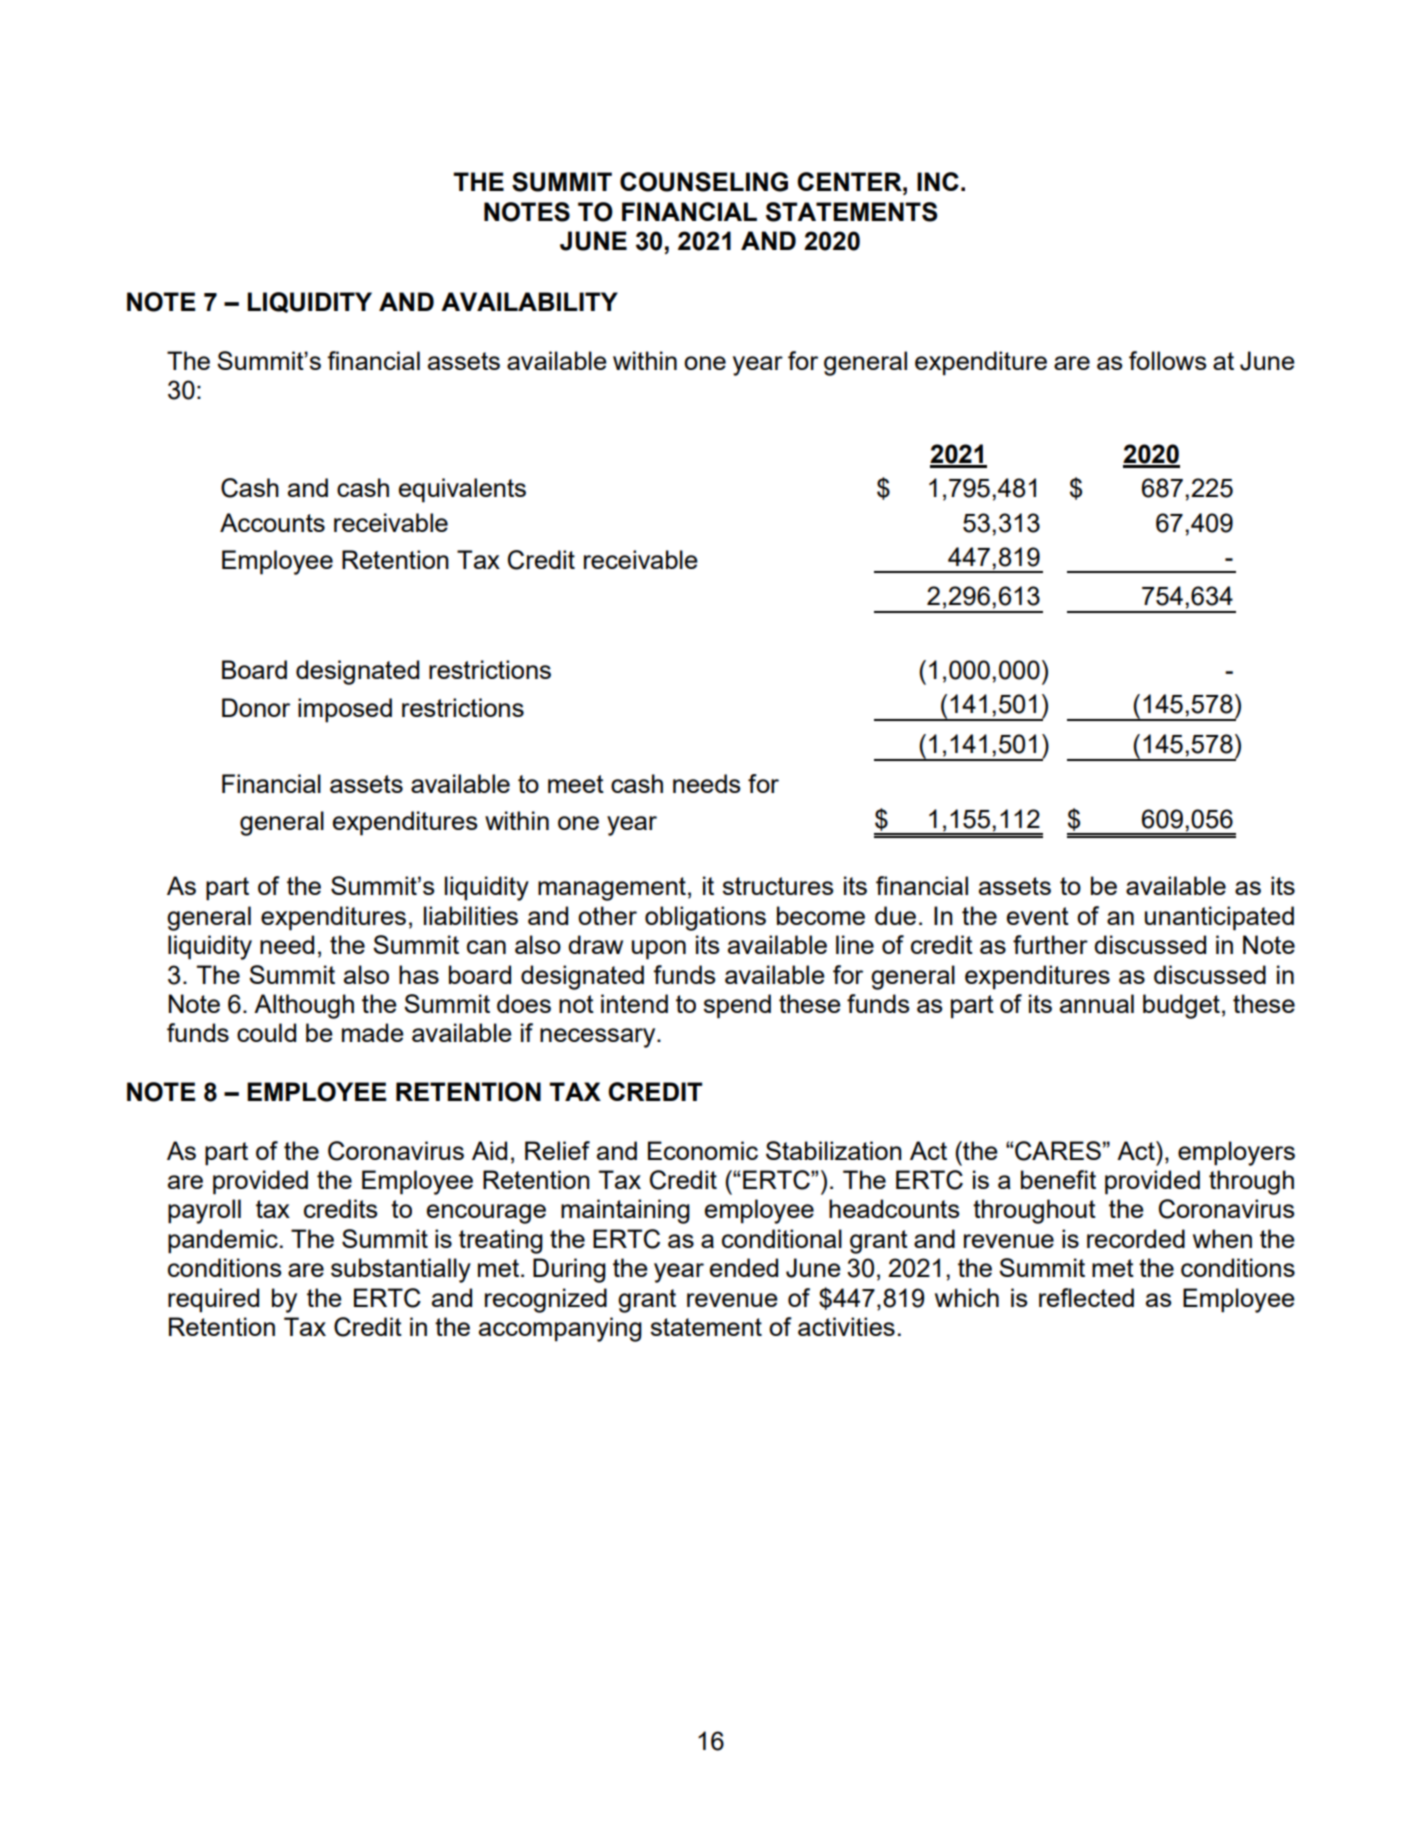 The height and width of the screenshot is (1839, 1421). What do you see at coordinates (462, 490) in the screenshot?
I see `equivalents` at bounding box center [462, 490].
